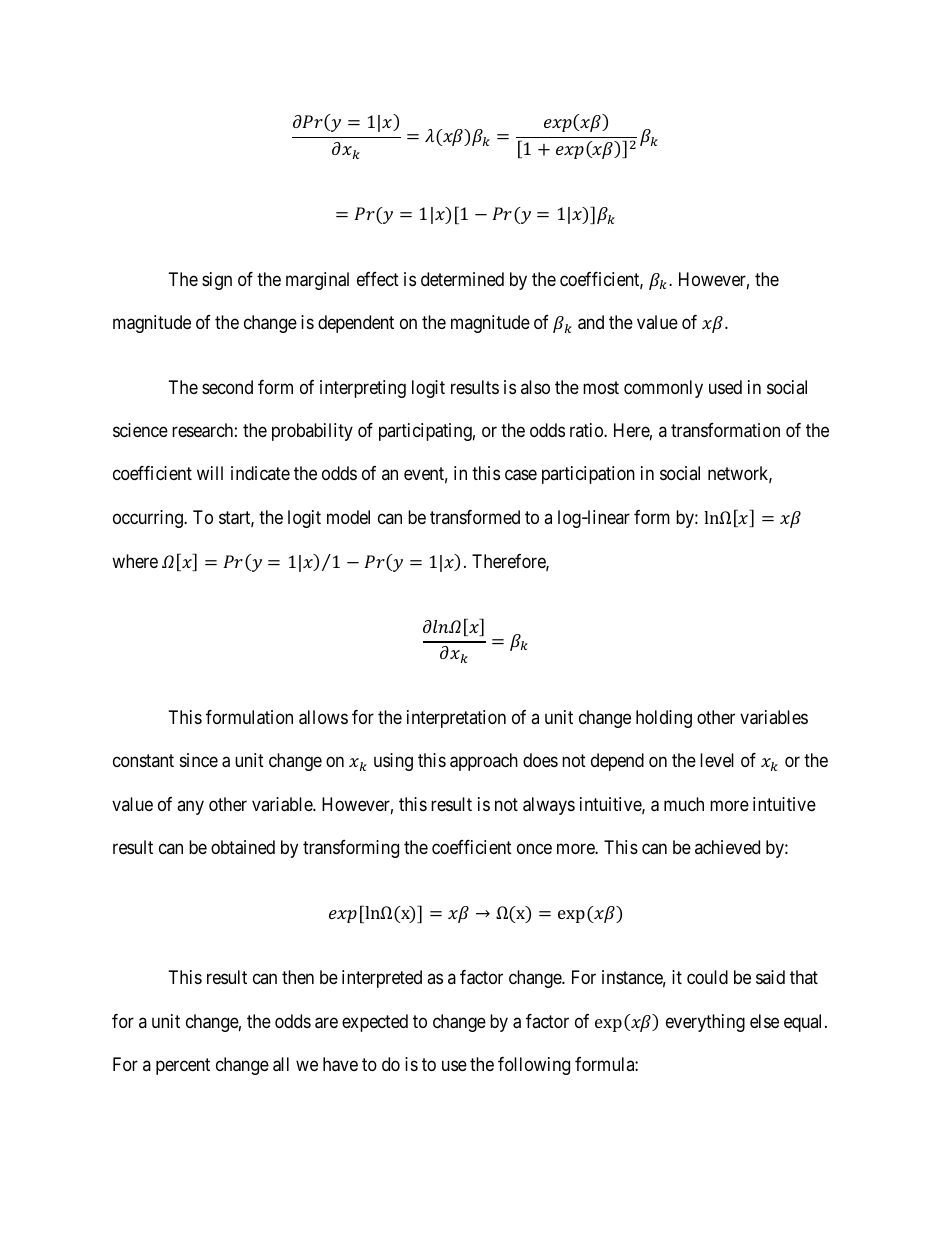 This document has height=1233, width=952. What do you see at coordinates (591, 322) in the document?
I see `and` at bounding box center [591, 322].
